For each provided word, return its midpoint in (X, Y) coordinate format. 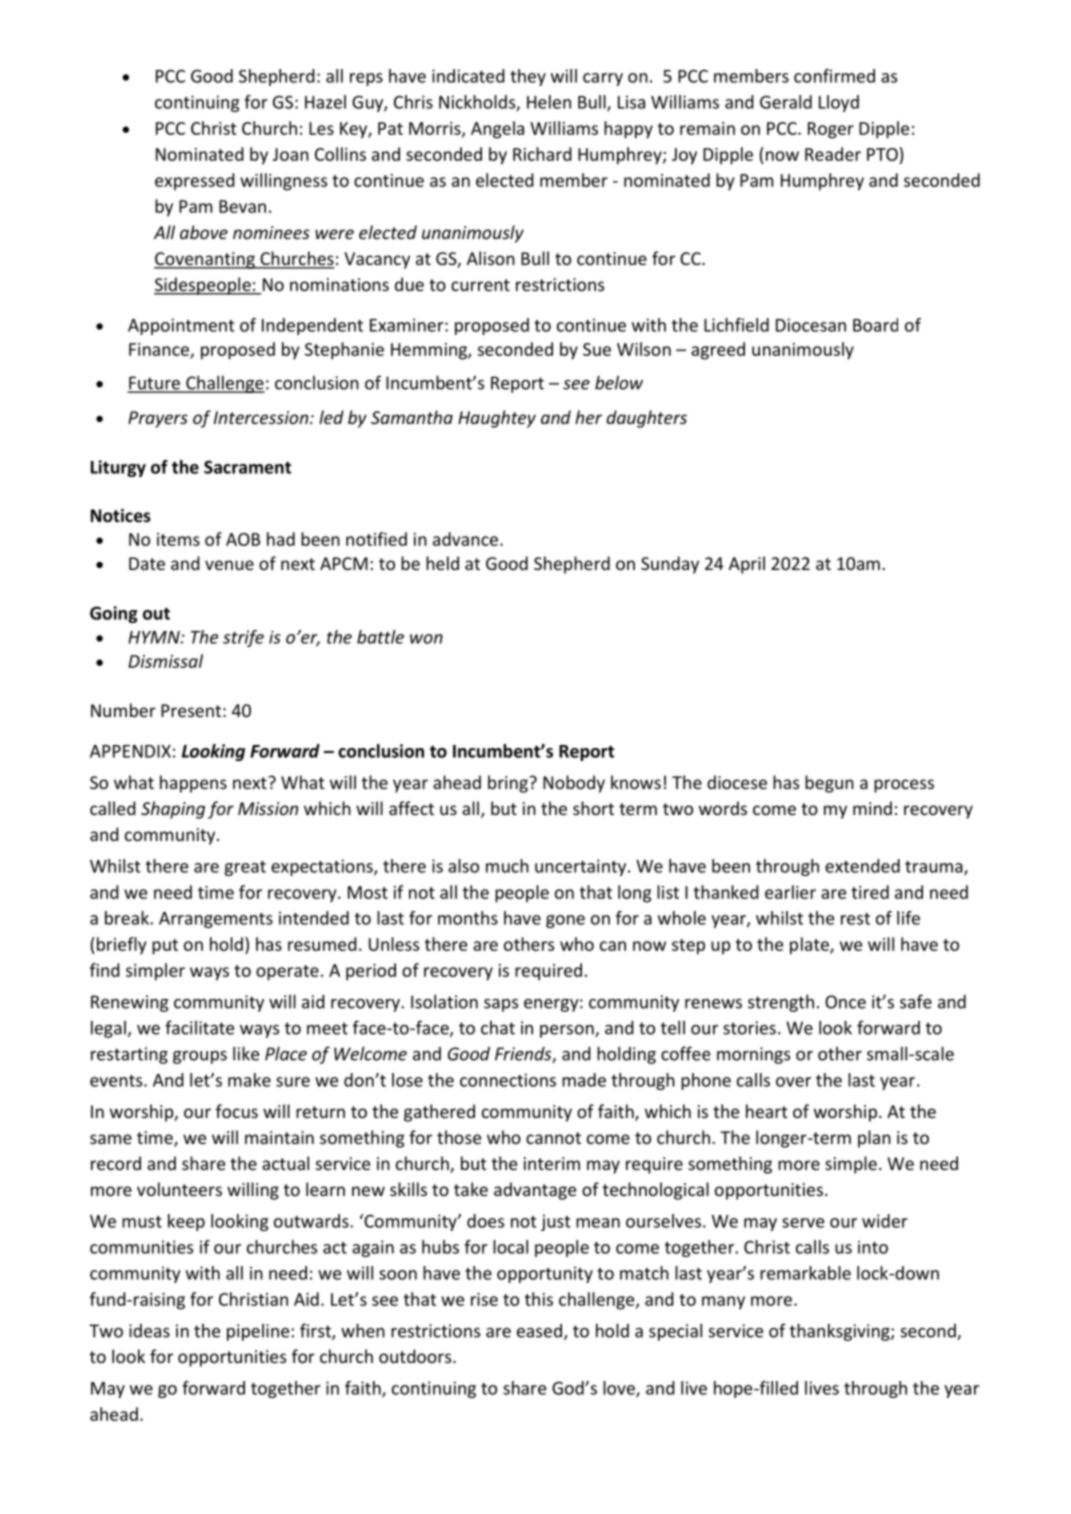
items (178, 539)
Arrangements (216, 920)
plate (810, 946)
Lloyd (839, 103)
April (747, 565)
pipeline (258, 1332)
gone (565, 921)
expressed (195, 182)
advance (465, 539)
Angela (497, 130)
